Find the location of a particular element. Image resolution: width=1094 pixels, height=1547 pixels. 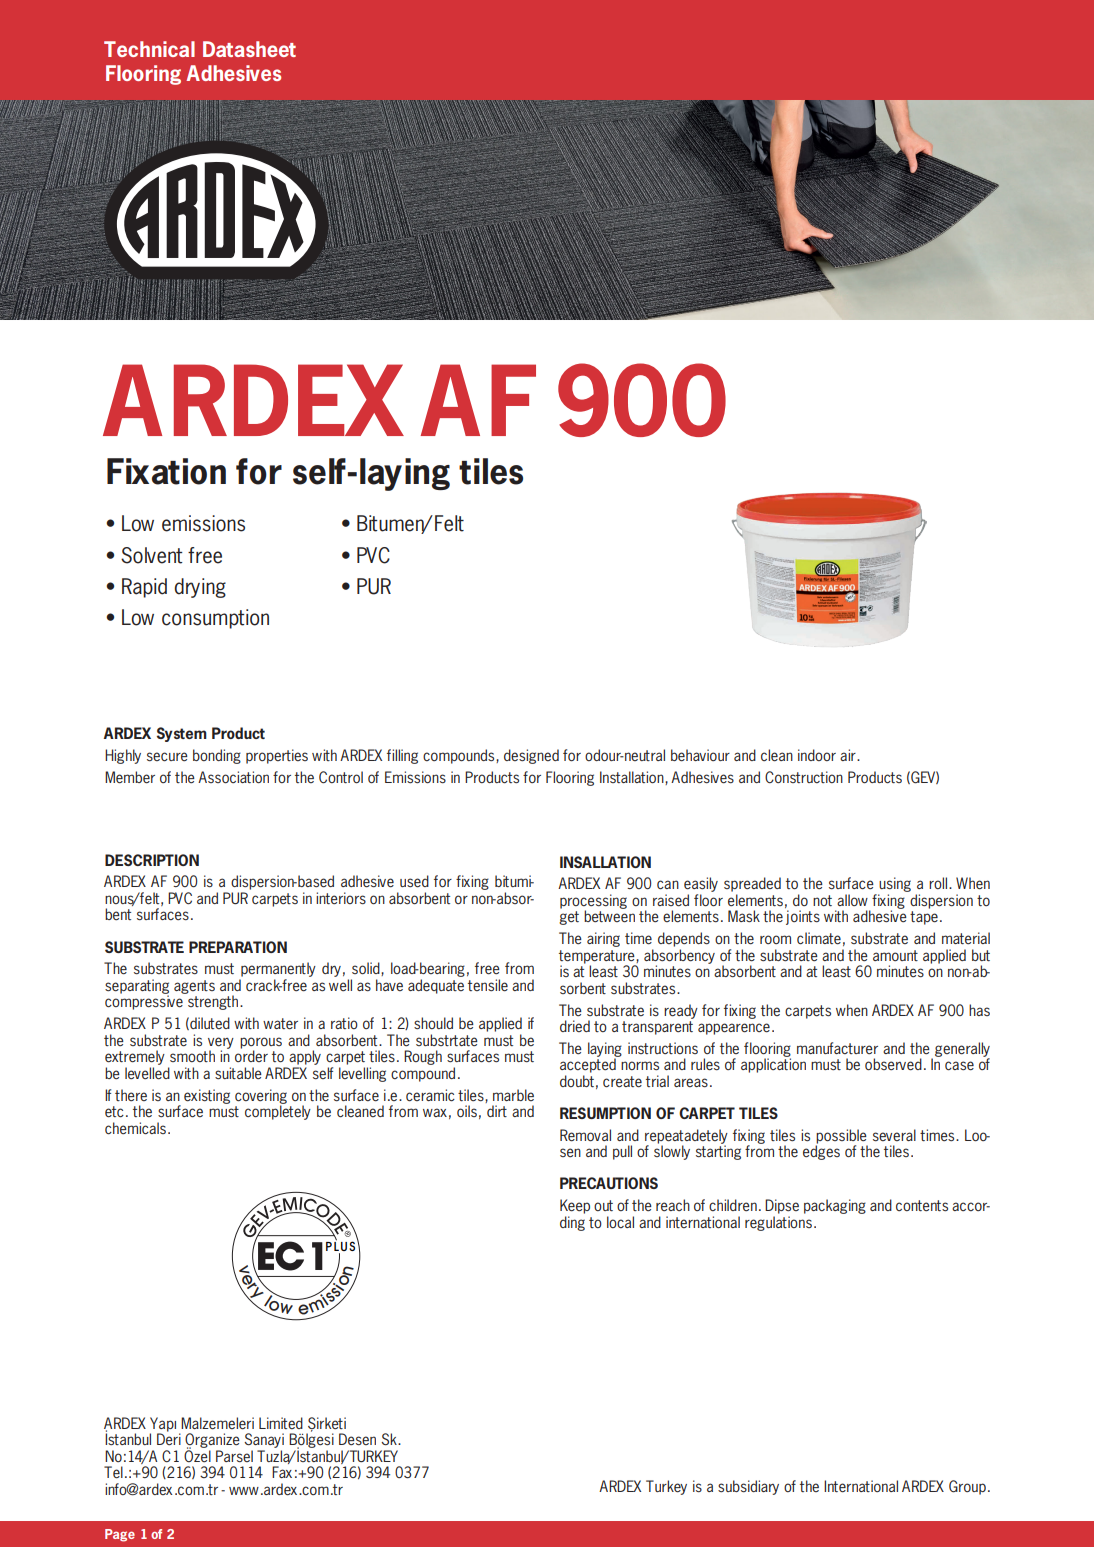

subsidiary is located at coordinates (748, 1487).
